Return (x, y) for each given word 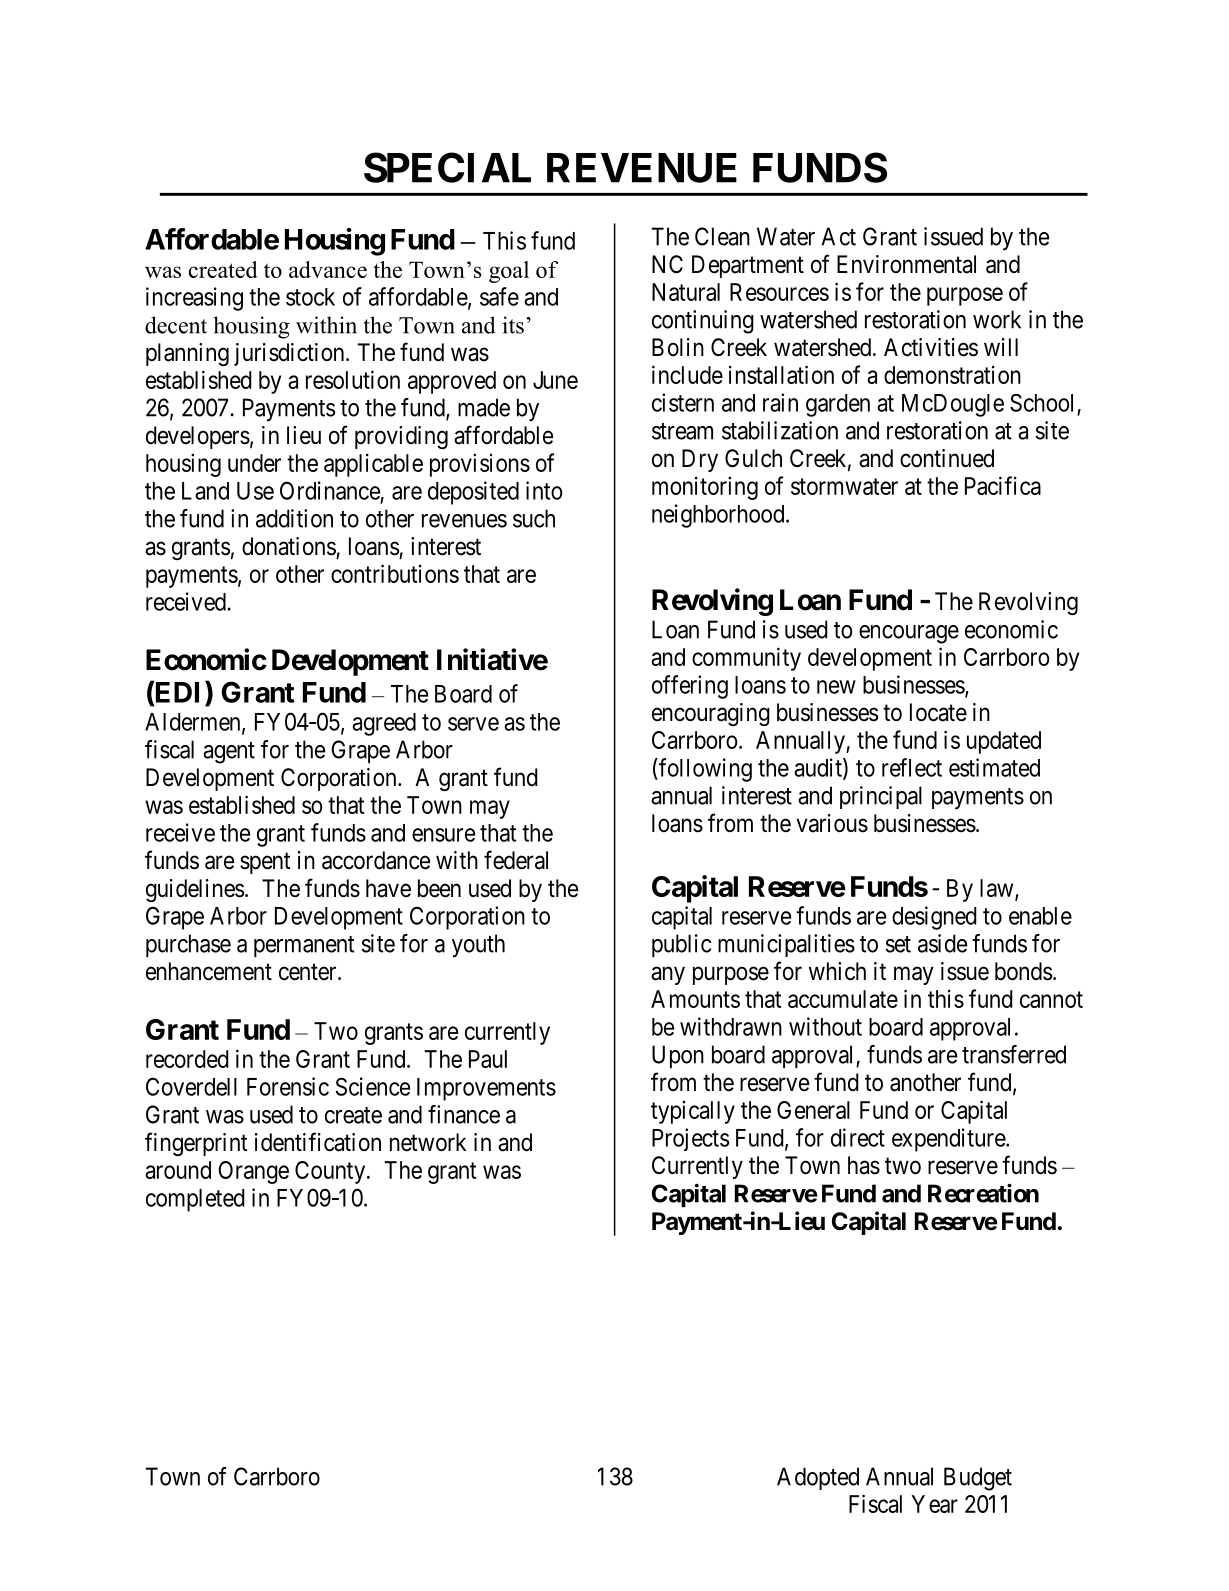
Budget (978, 1479)
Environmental (906, 264)
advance (328, 269)
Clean (722, 236)
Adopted (818, 1478)
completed (195, 1200)
